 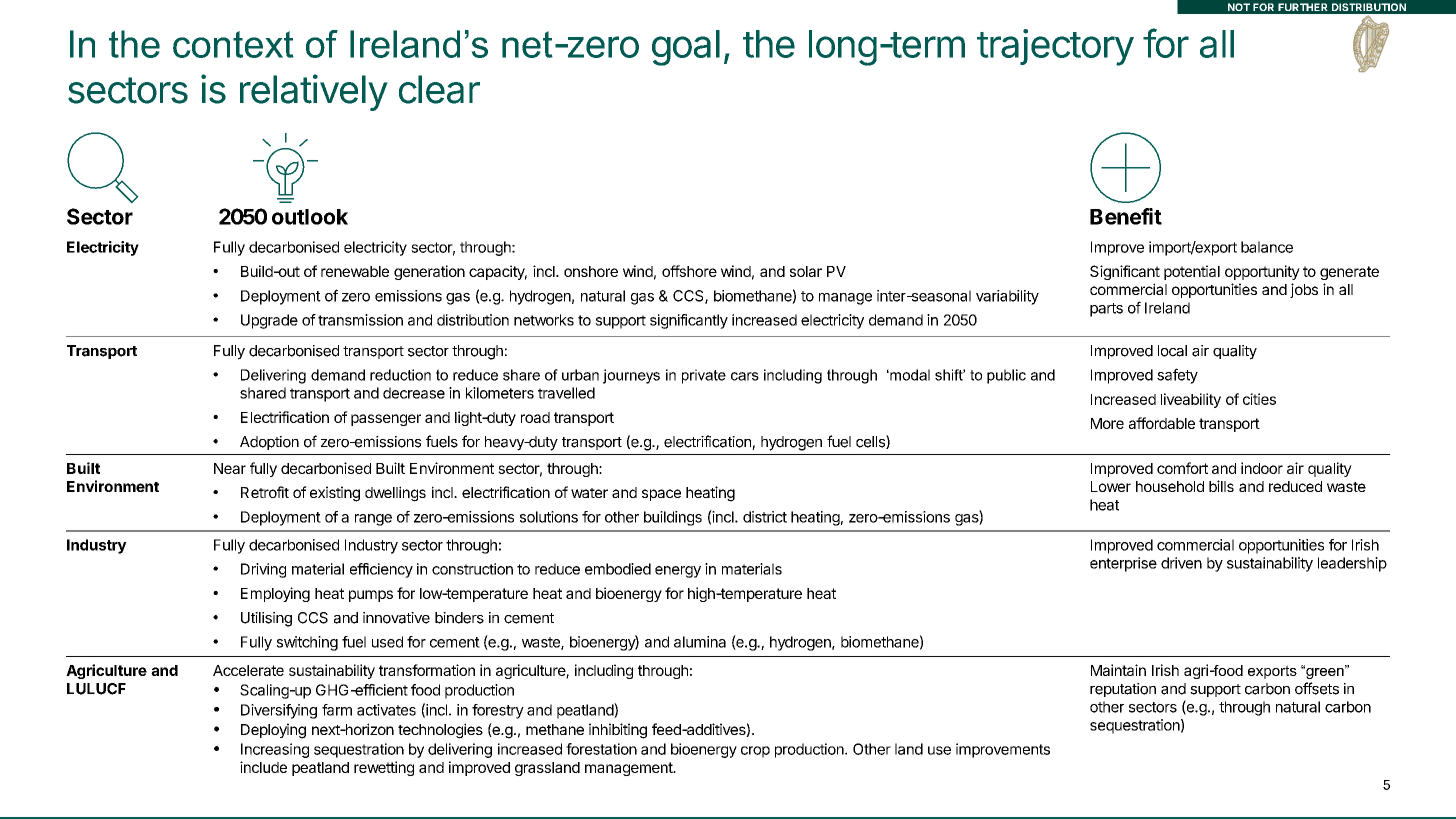 What do you see at coordinates (745, 376) in the image?
I see `cars` at bounding box center [745, 376].
